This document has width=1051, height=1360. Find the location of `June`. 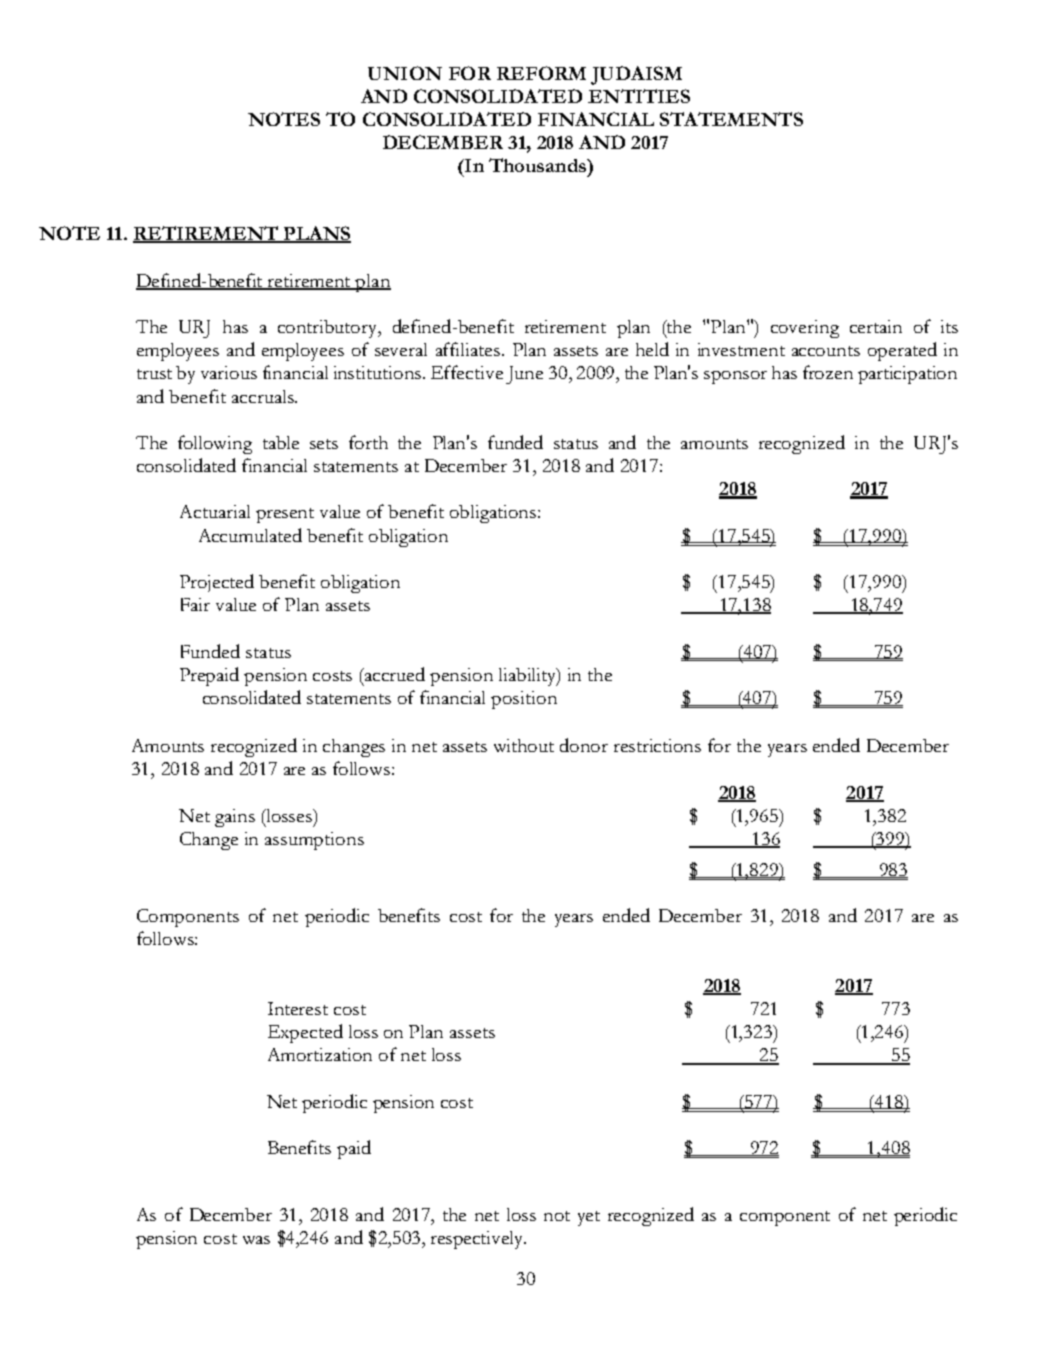

June is located at coordinates (524, 375).
